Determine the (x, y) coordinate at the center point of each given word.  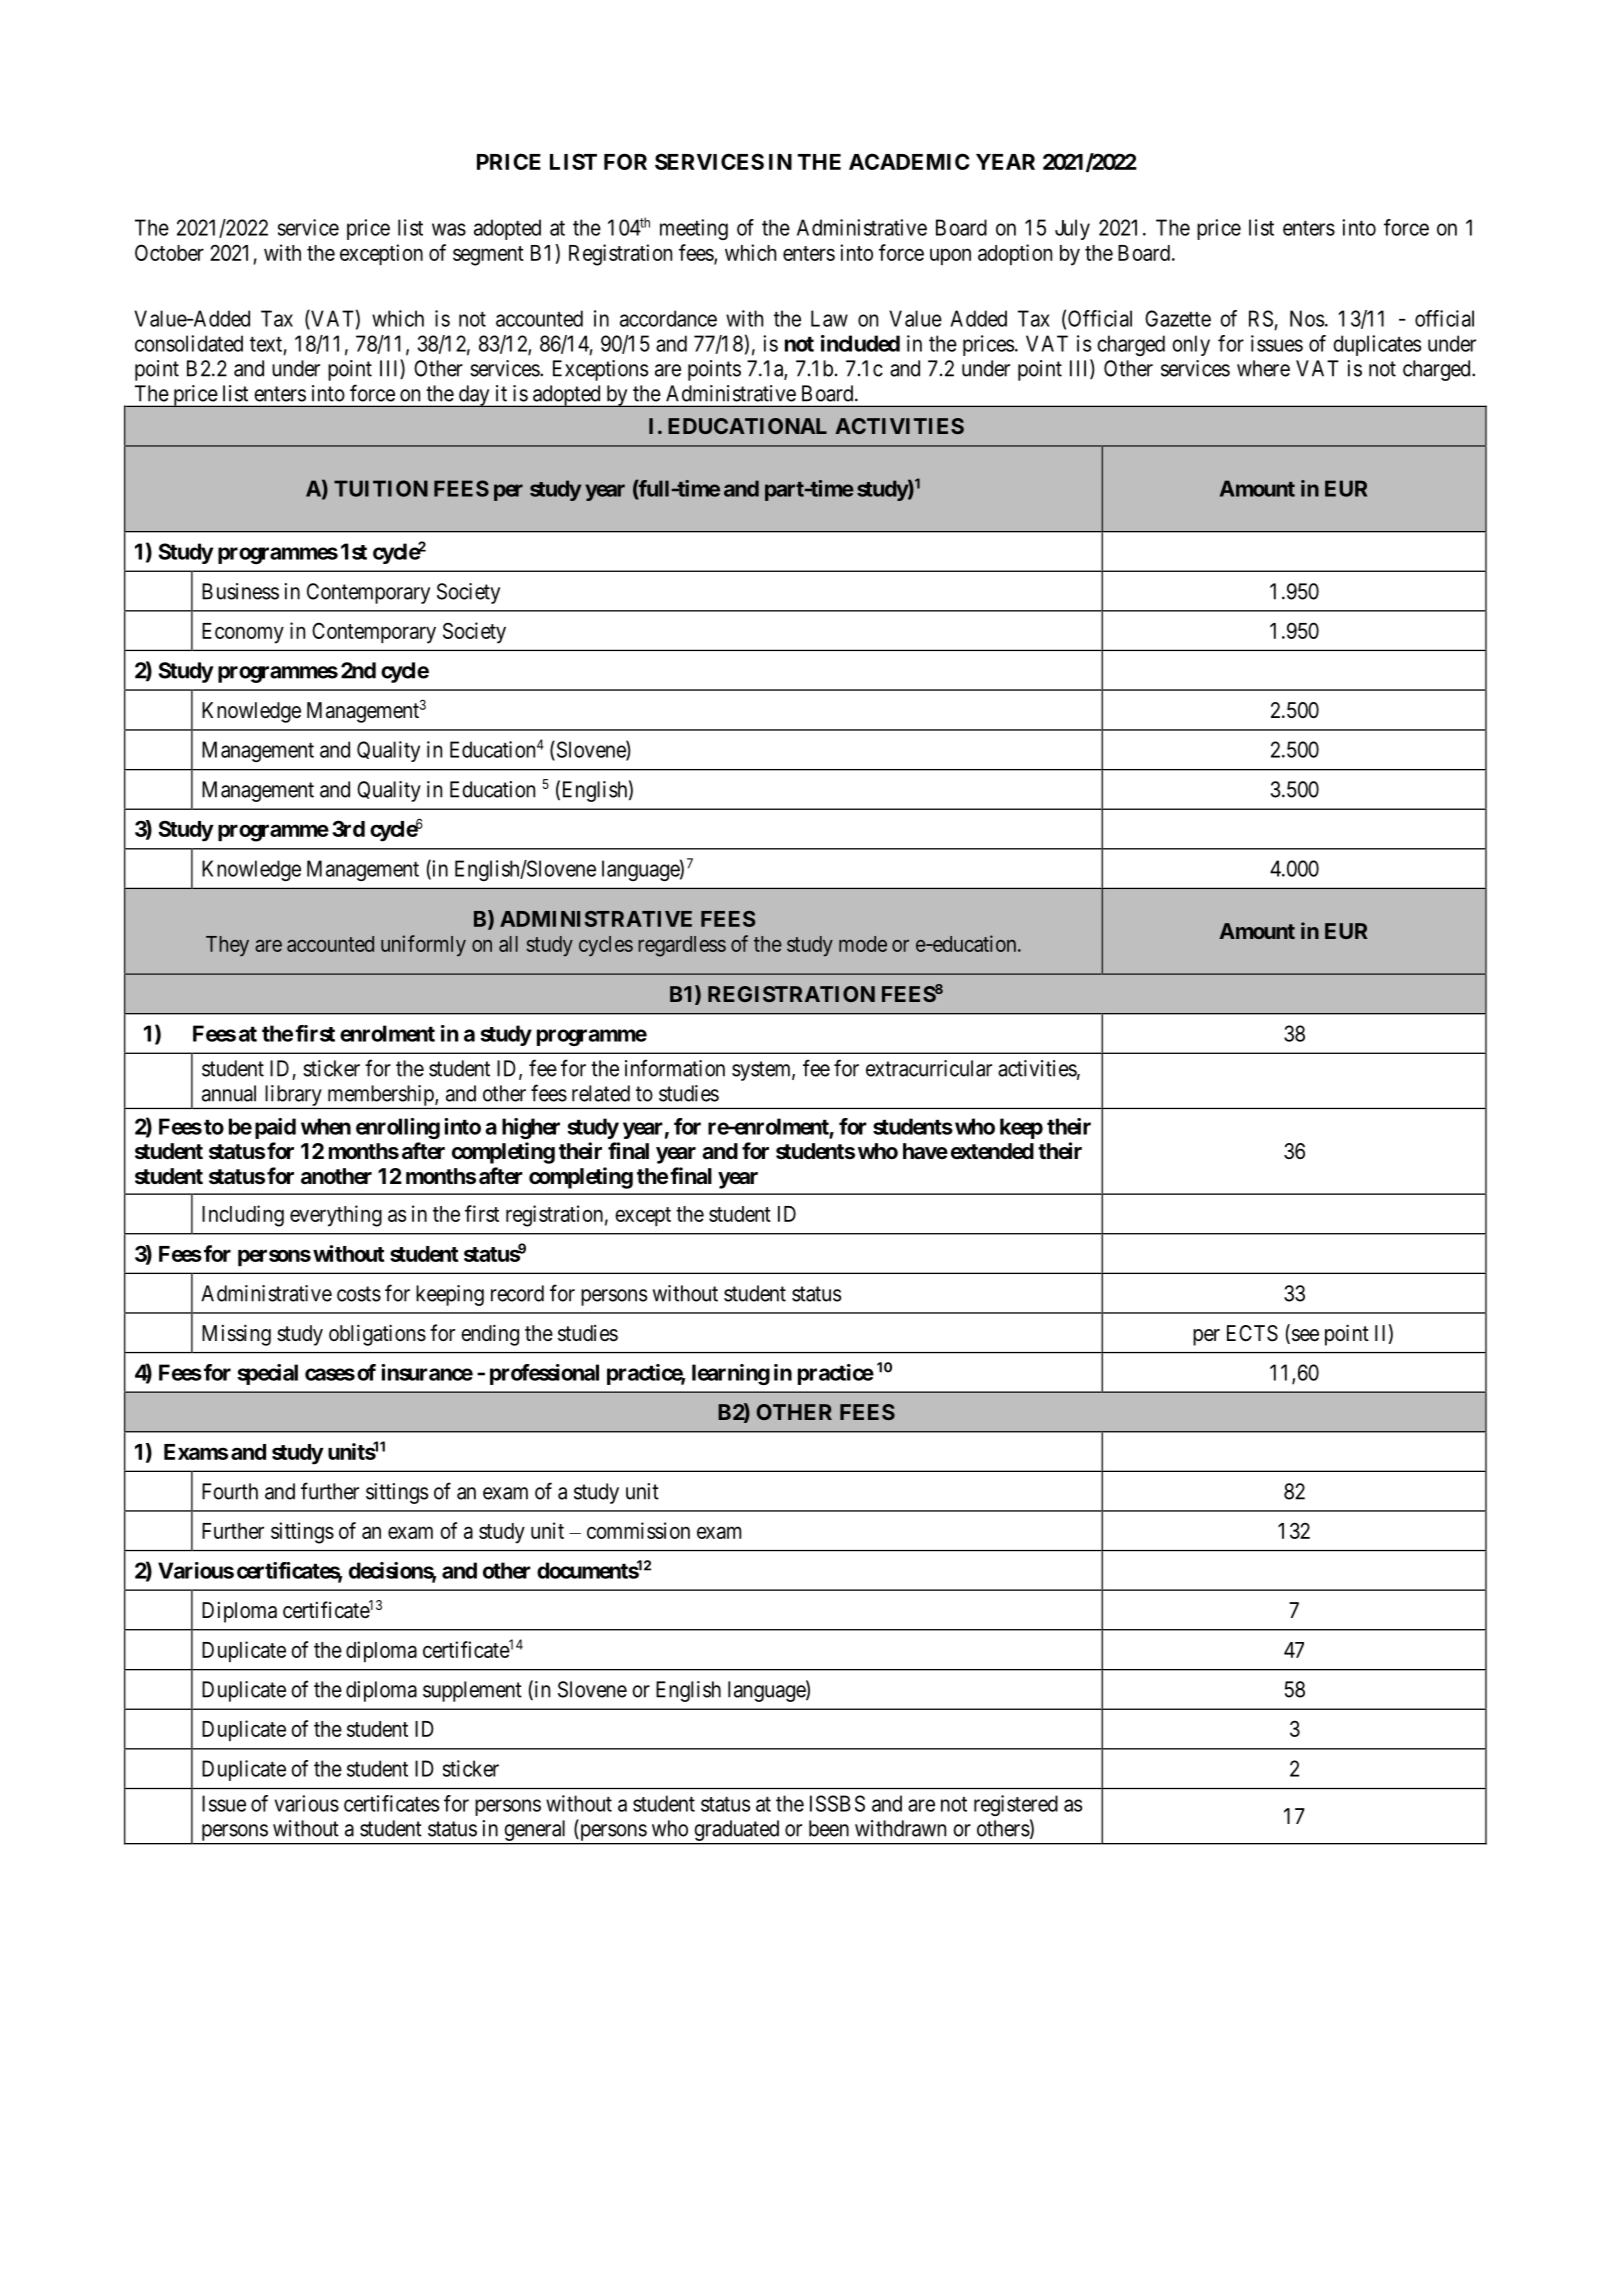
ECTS (1252, 1333)
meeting (694, 229)
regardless (682, 946)
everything (336, 1216)
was (449, 229)
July (1072, 229)
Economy (243, 633)
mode (863, 944)
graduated (737, 1830)
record (517, 1293)
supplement (472, 1691)
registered (1016, 1805)
